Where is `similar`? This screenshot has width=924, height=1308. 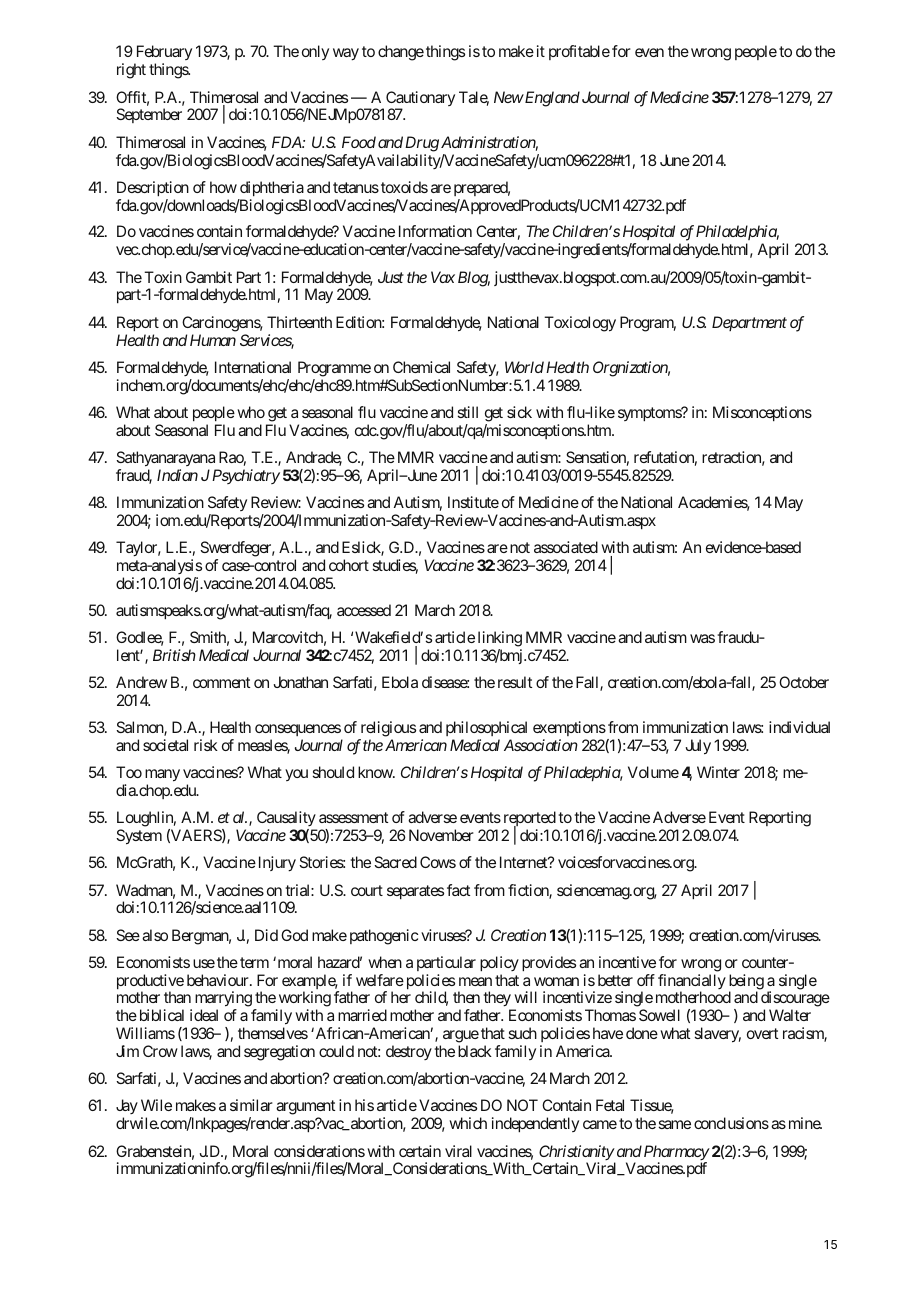
similar is located at coordinates (251, 1105).
